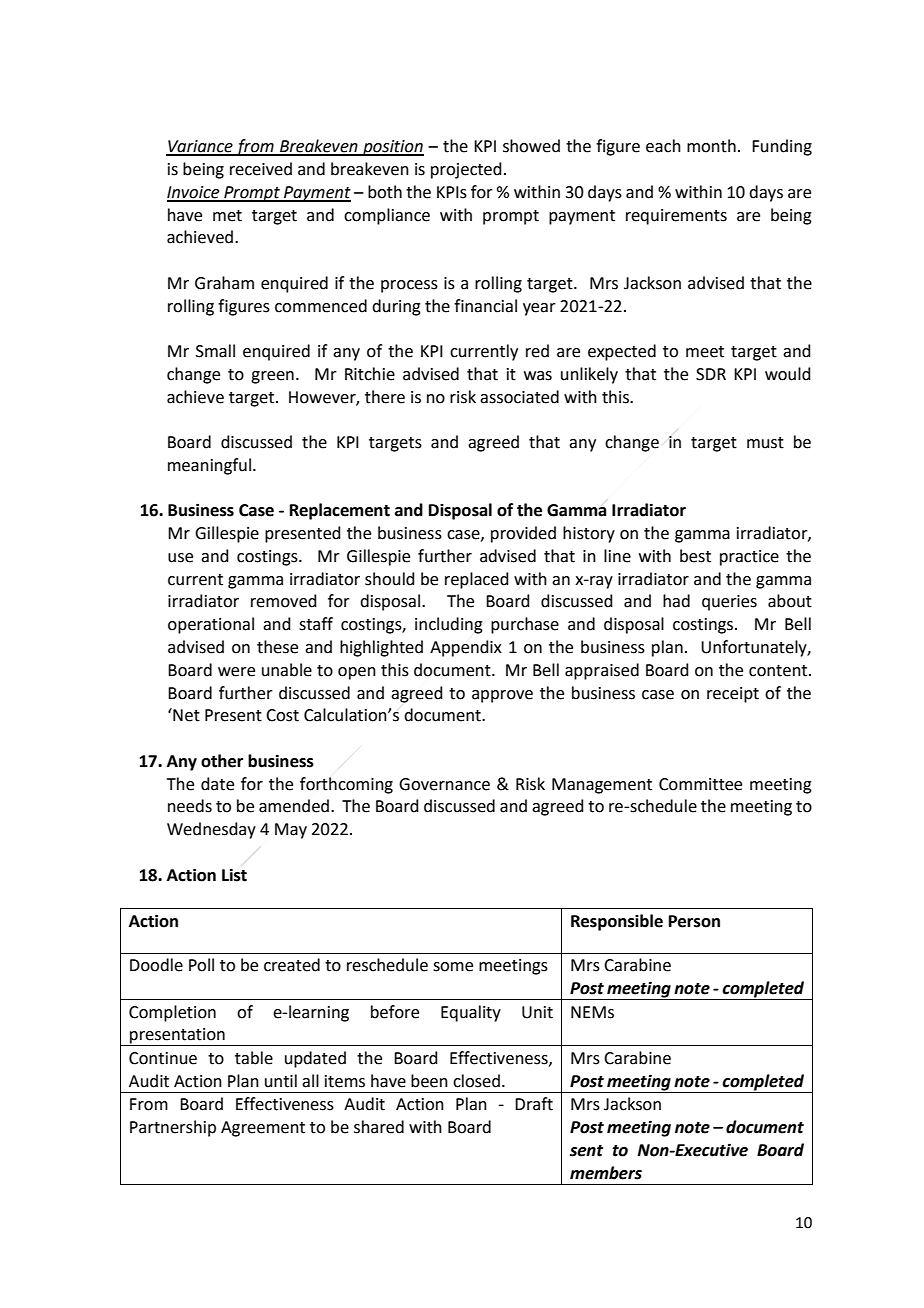  Describe the element at coordinates (466, 170) in the screenshot. I see `projected` at that location.
